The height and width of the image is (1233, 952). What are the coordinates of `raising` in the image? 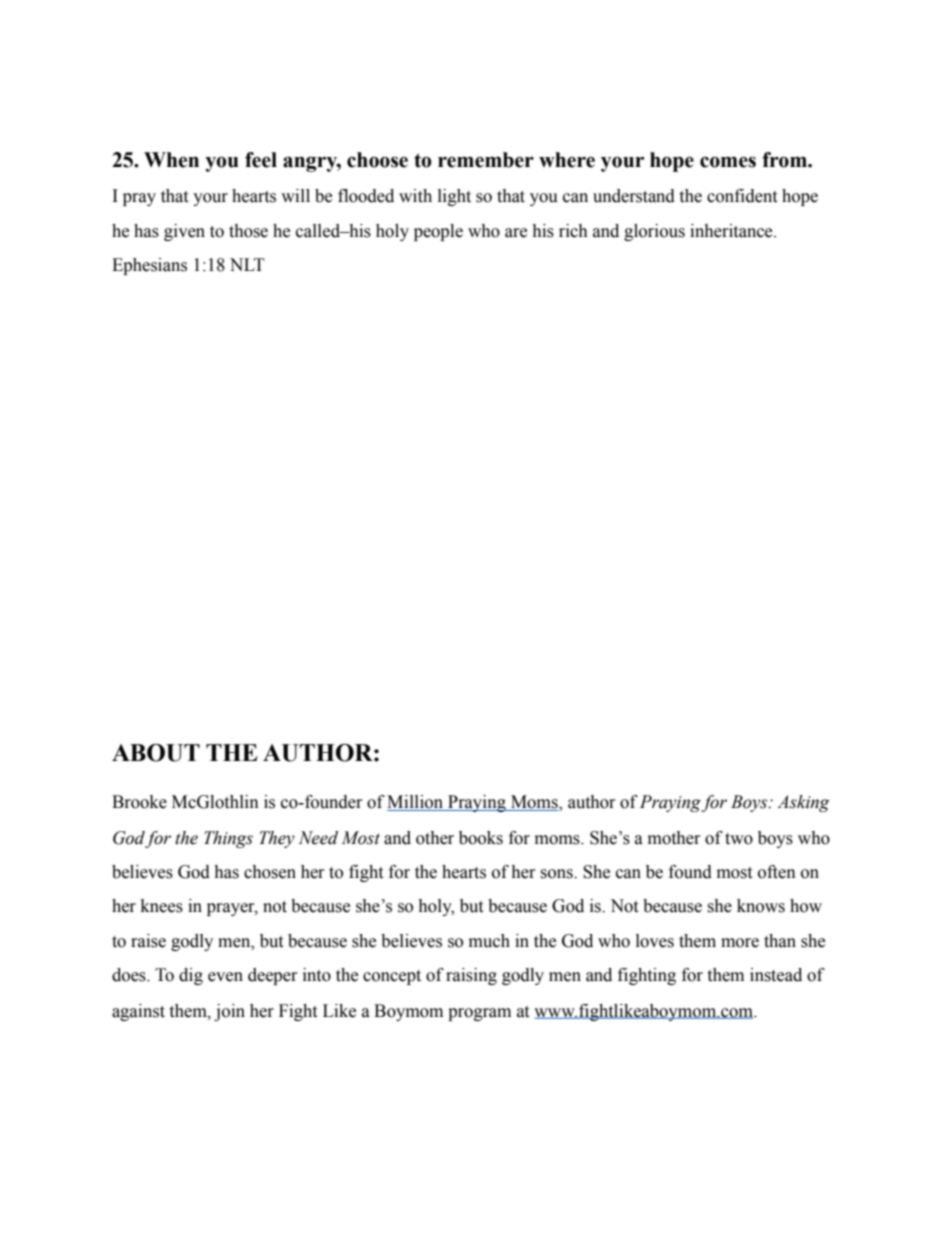 It's located at (471, 976).
